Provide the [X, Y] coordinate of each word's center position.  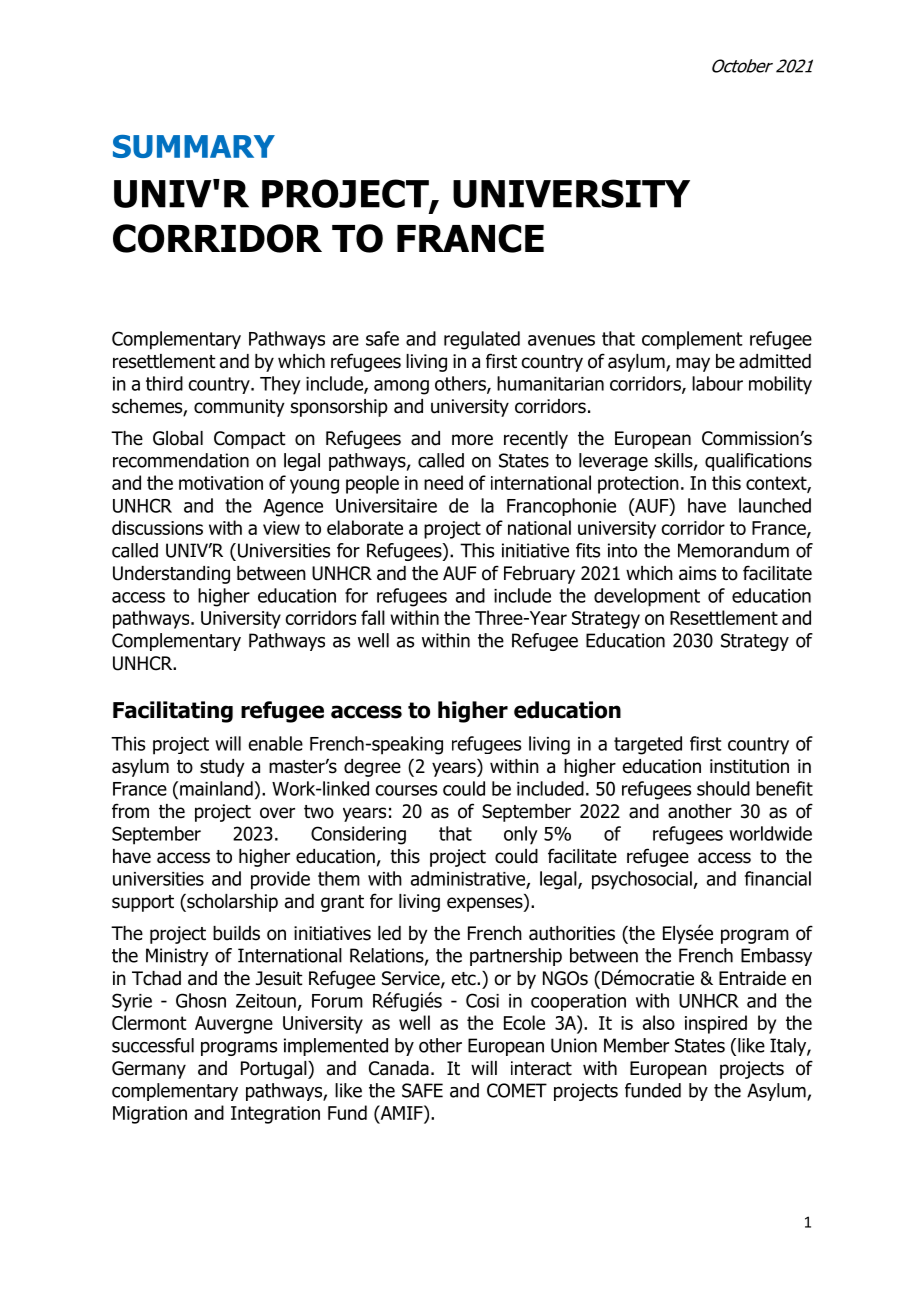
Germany [149, 1070]
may [693, 364]
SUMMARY [194, 146]
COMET [517, 1090]
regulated [482, 340]
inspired [716, 1024]
